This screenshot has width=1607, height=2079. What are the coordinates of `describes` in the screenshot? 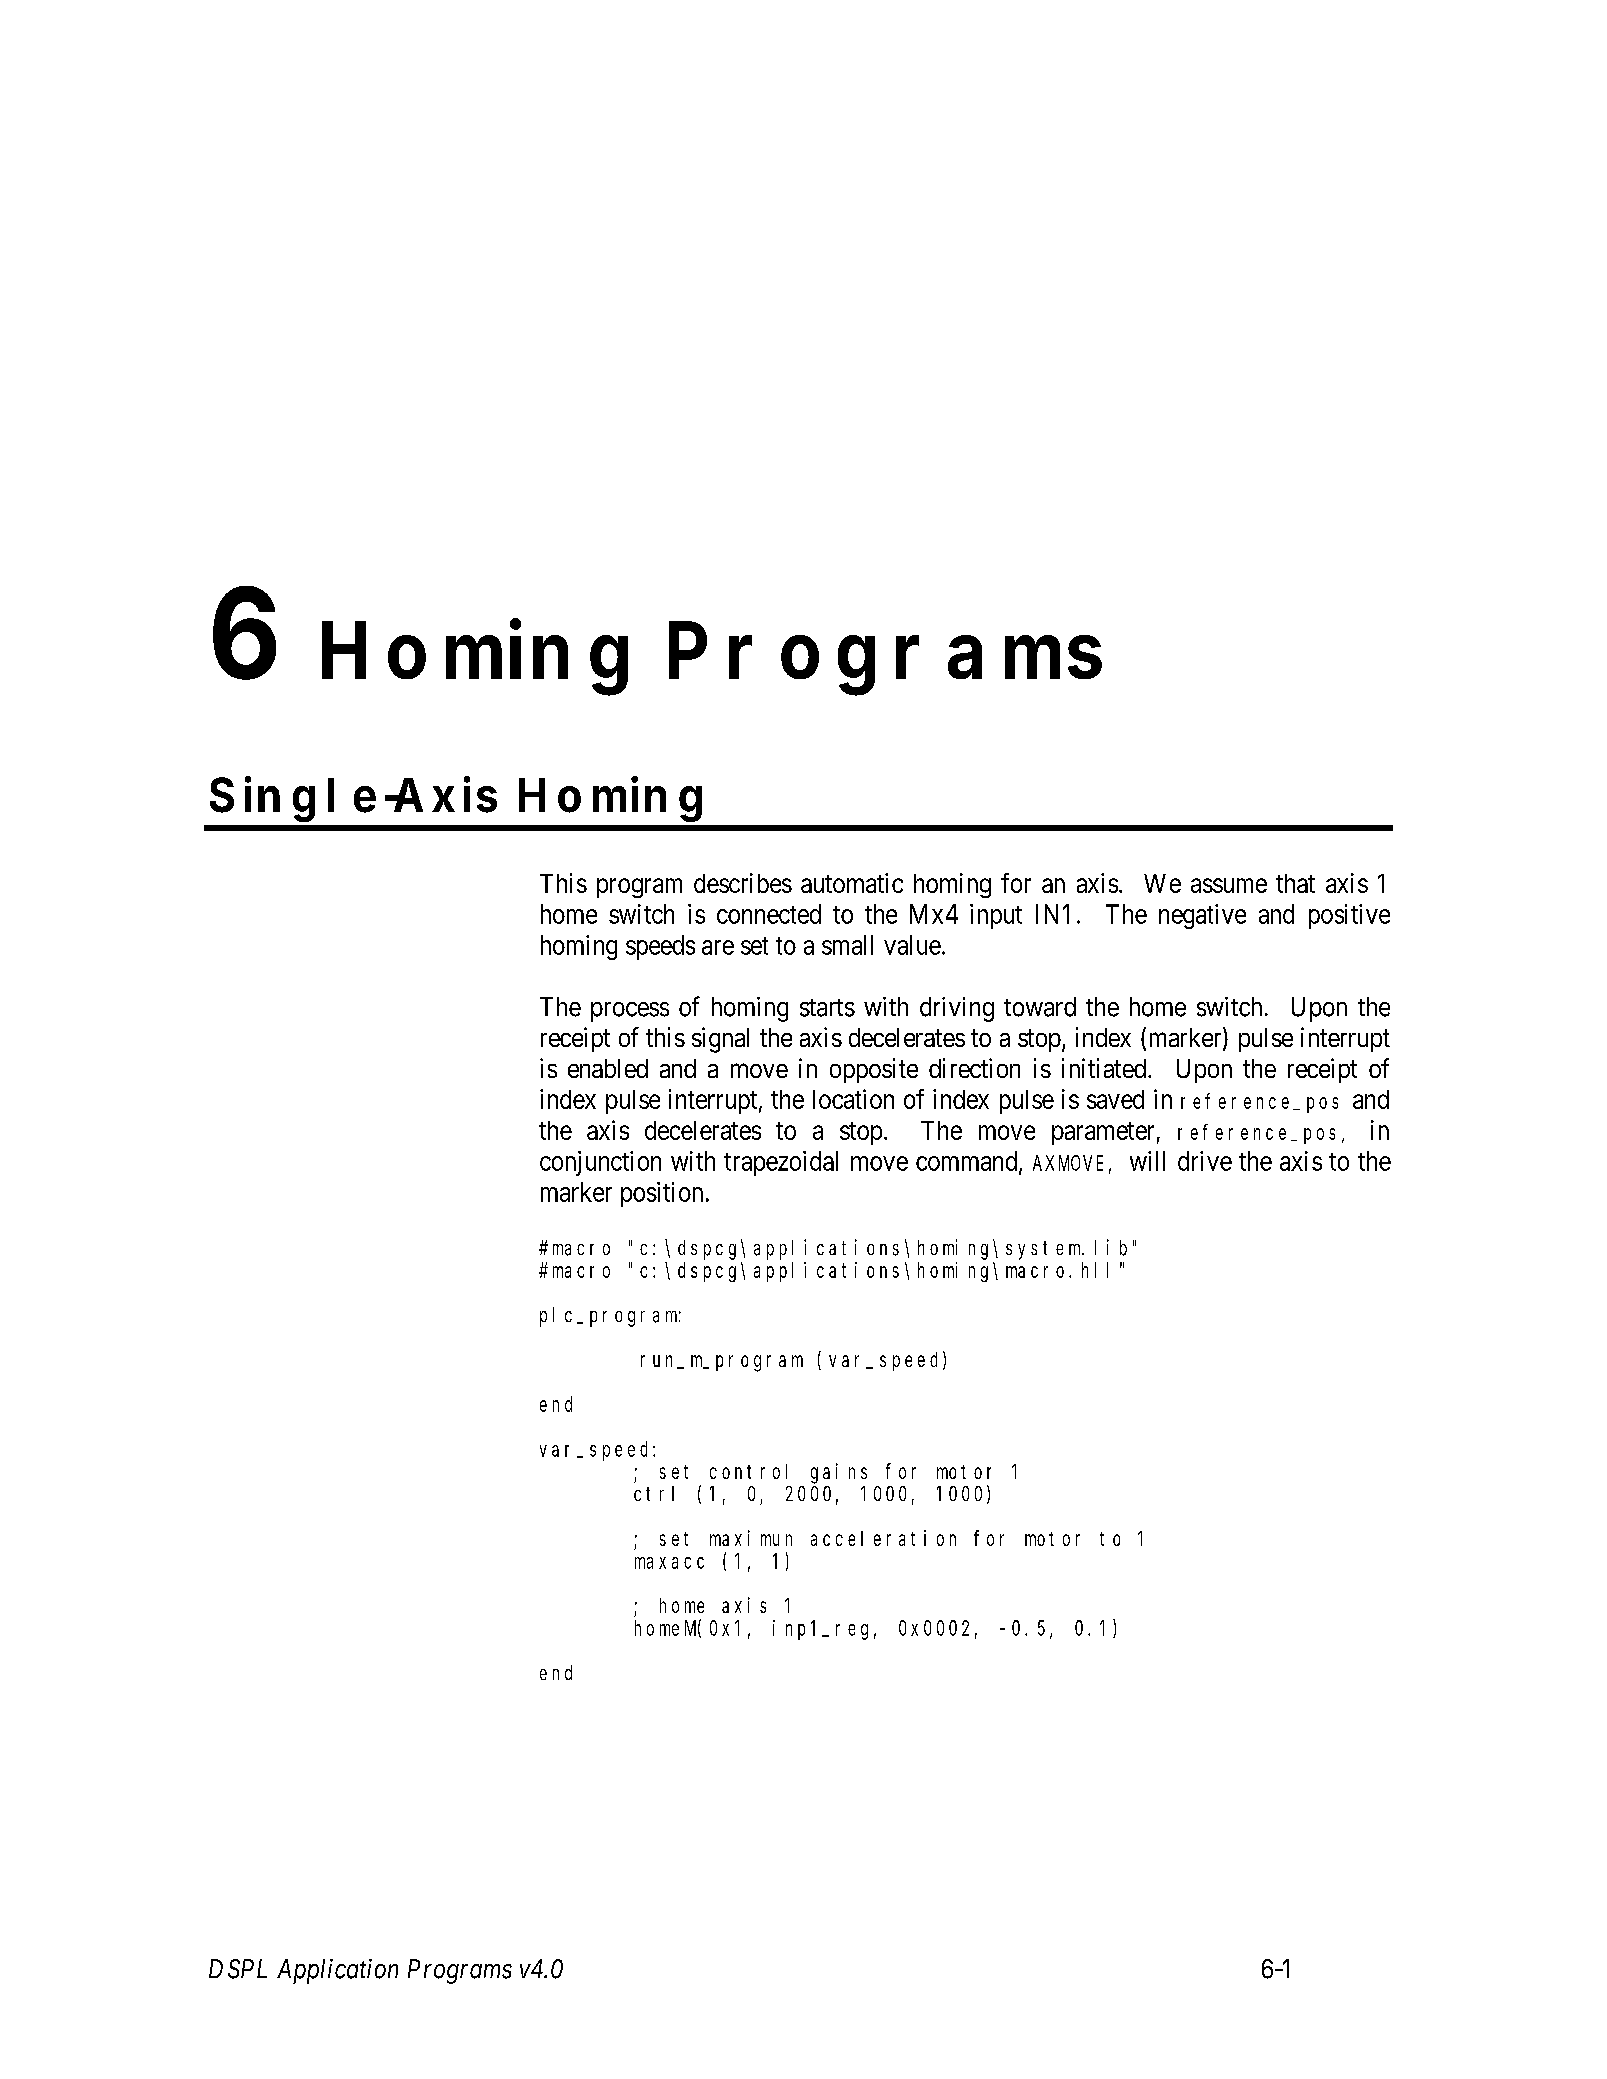 It's located at (743, 883).
